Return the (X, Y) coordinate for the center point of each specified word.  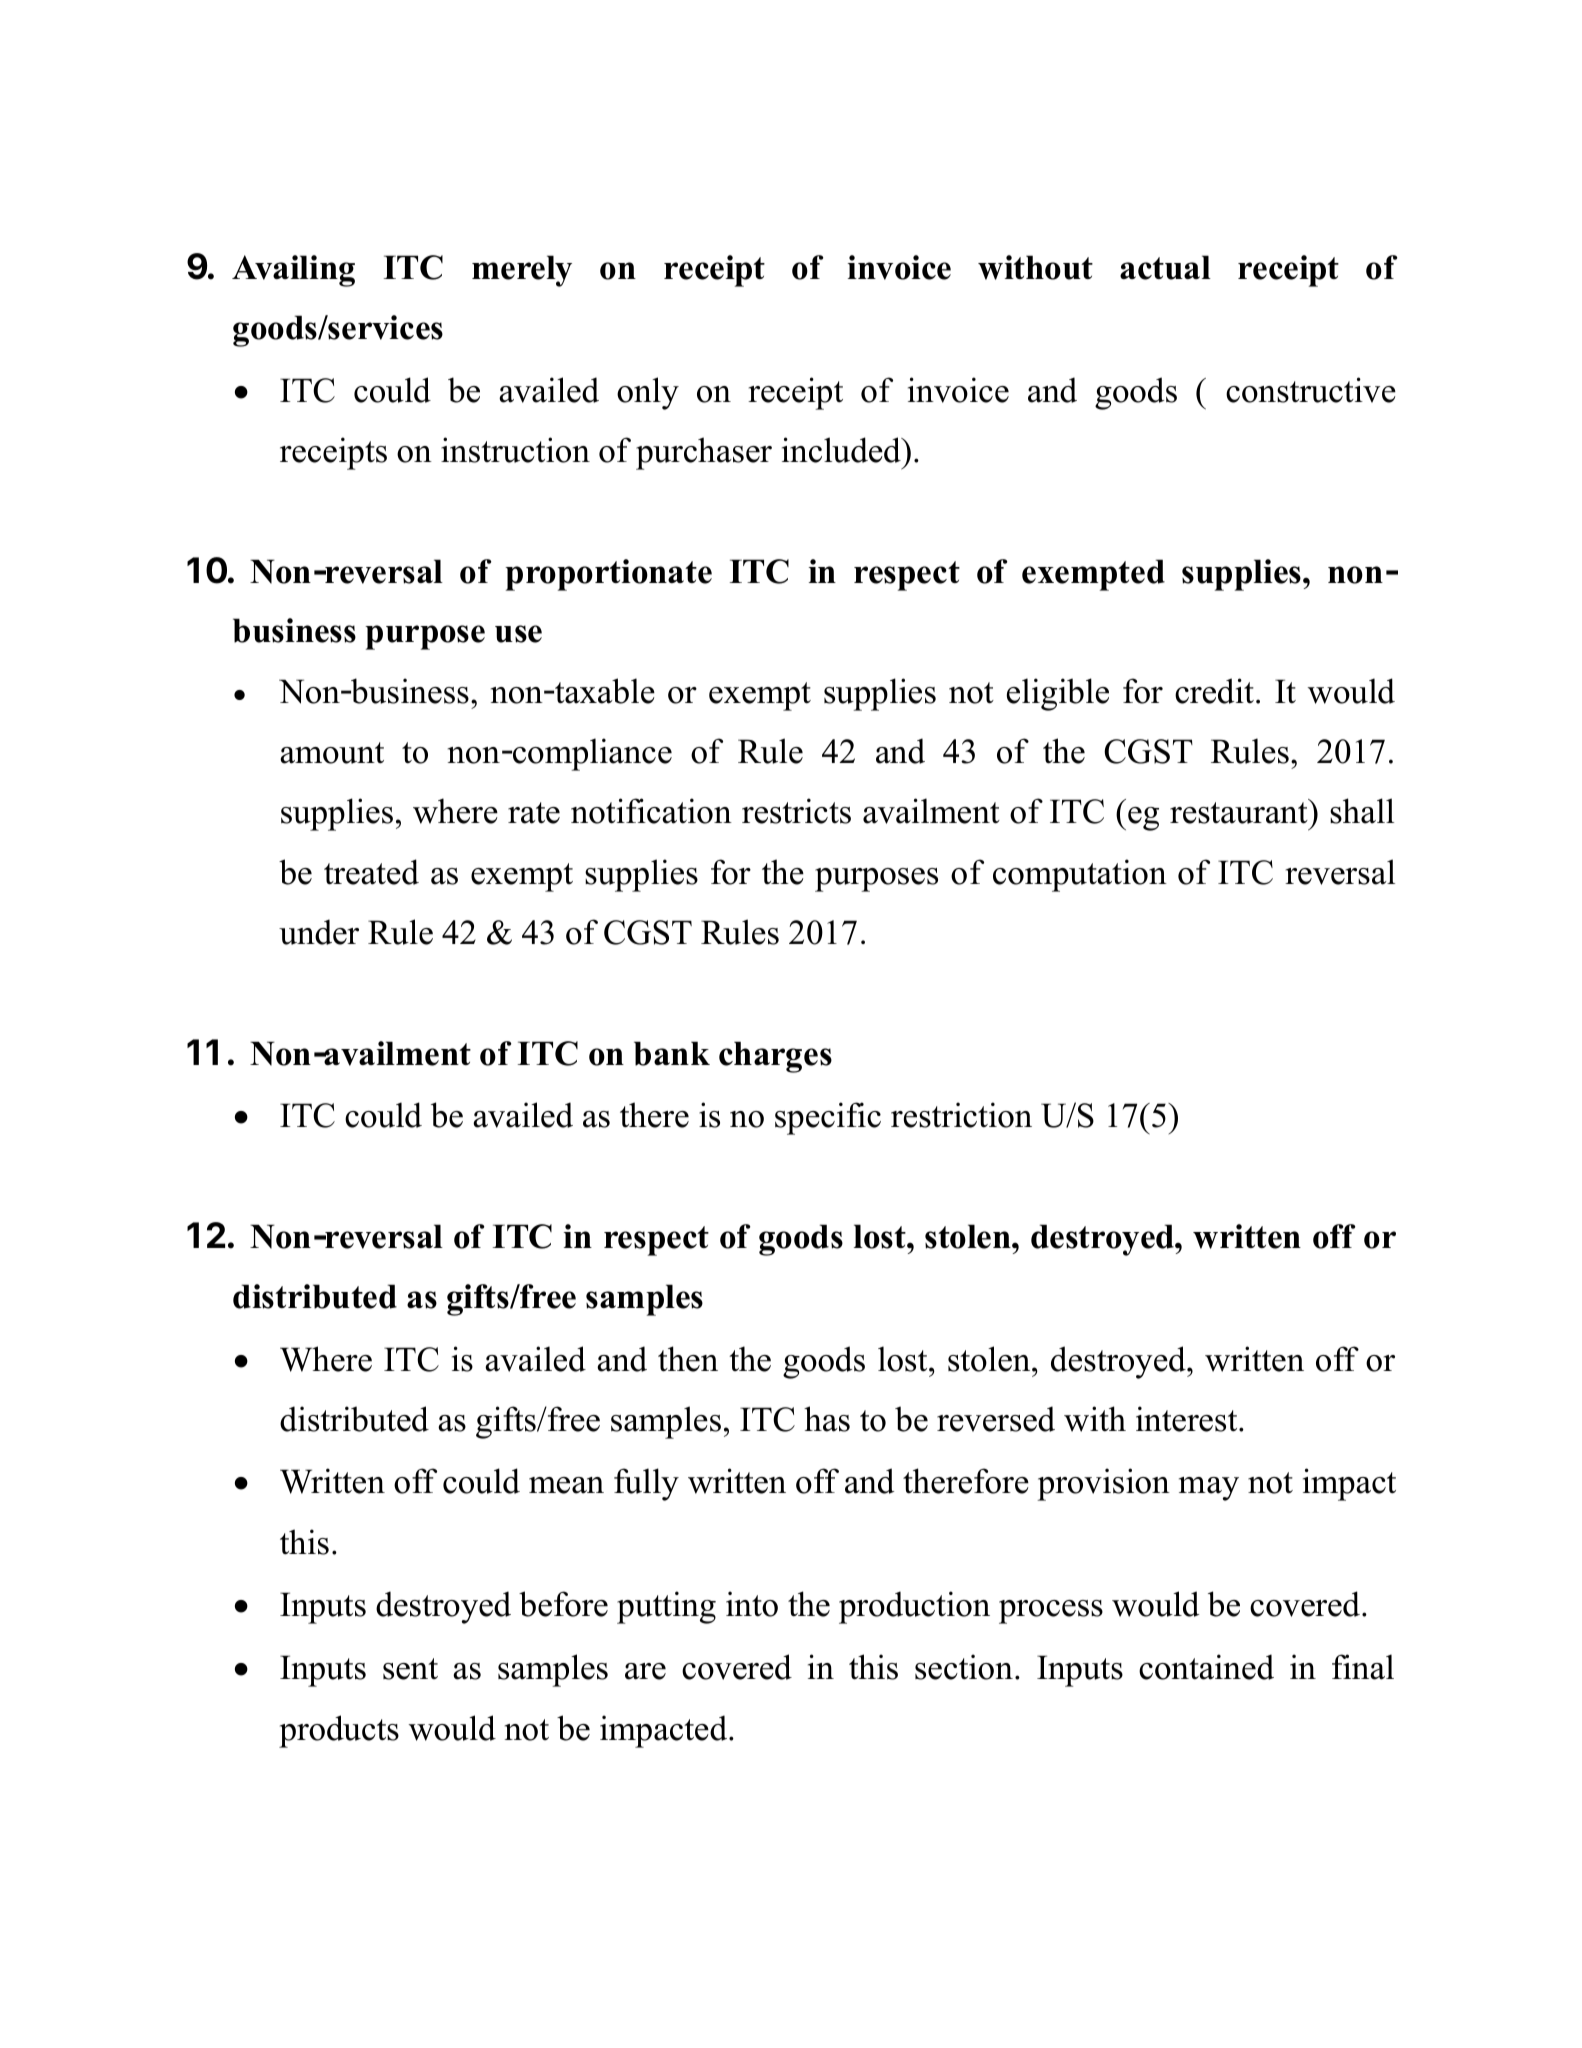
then (688, 1359)
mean (566, 1485)
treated (371, 872)
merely (522, 271)
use (518, 634)
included (842, 450)
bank (672, 1053)
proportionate (608, 575)
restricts (796, 811)
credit (1214, 691)
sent (410, 1669)
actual (1165, 267)
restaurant (1240, 812)
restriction (961, 1115)
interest (1188, 1419)
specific (828, 1118)
